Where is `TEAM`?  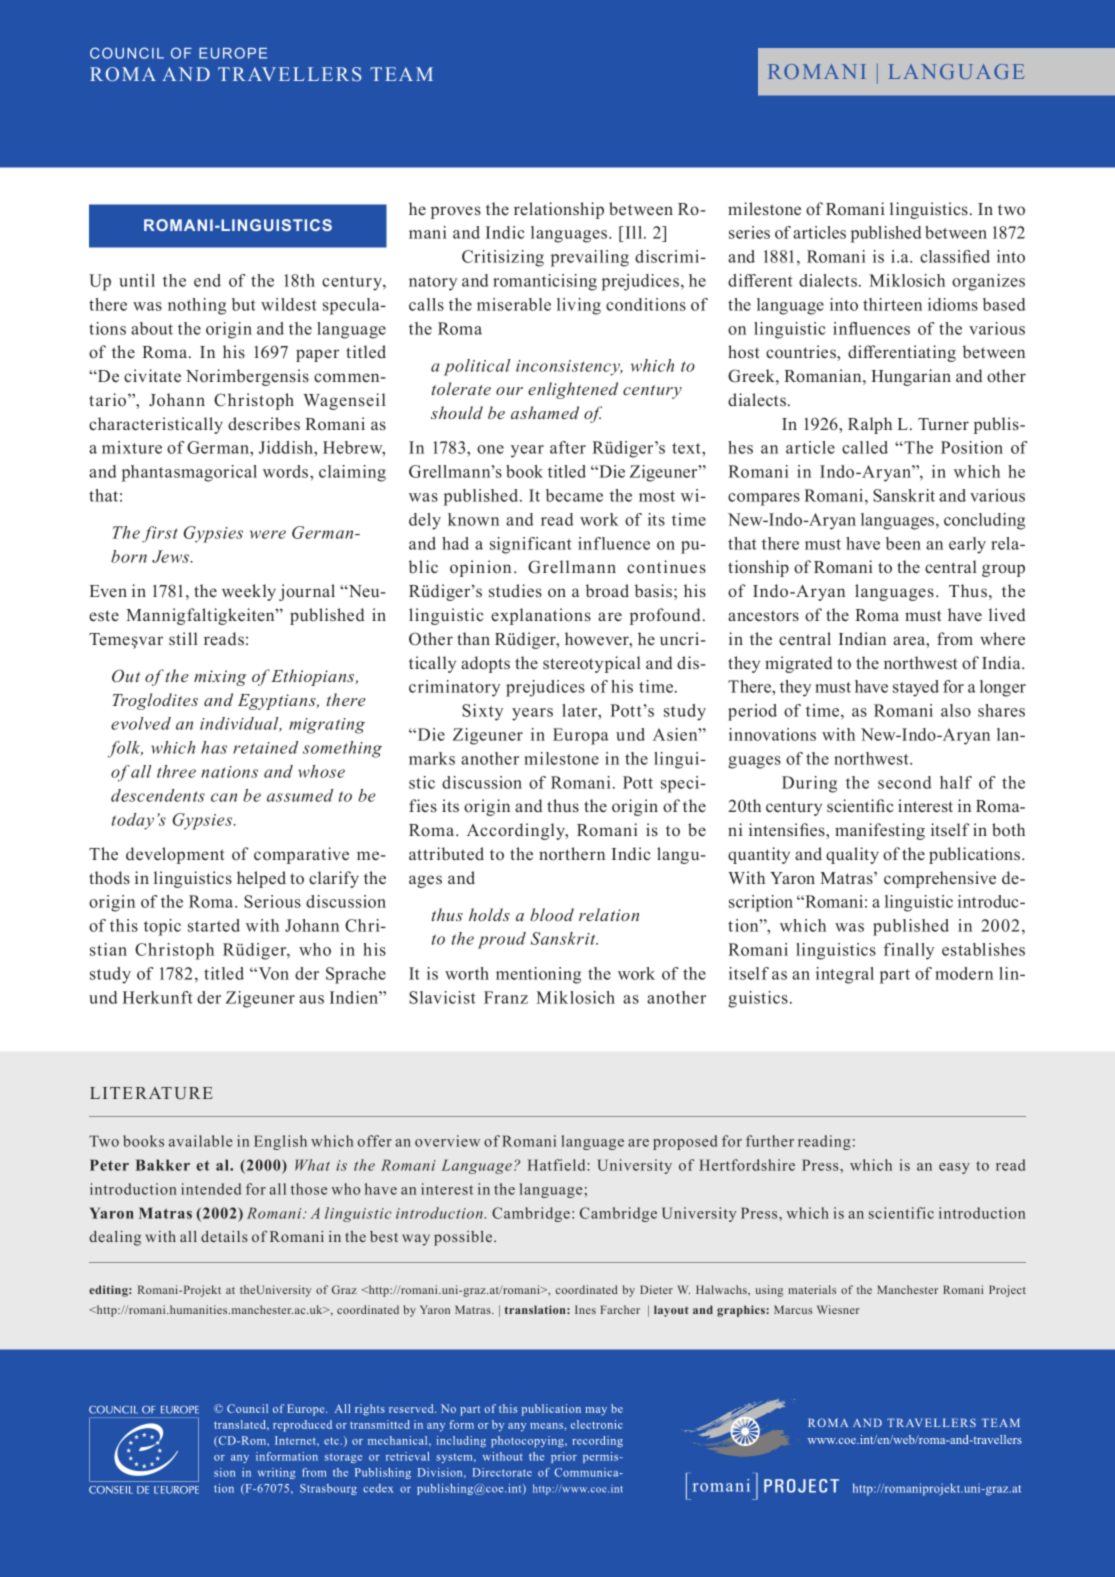
TEAM is located at coordinates (401, 74).
